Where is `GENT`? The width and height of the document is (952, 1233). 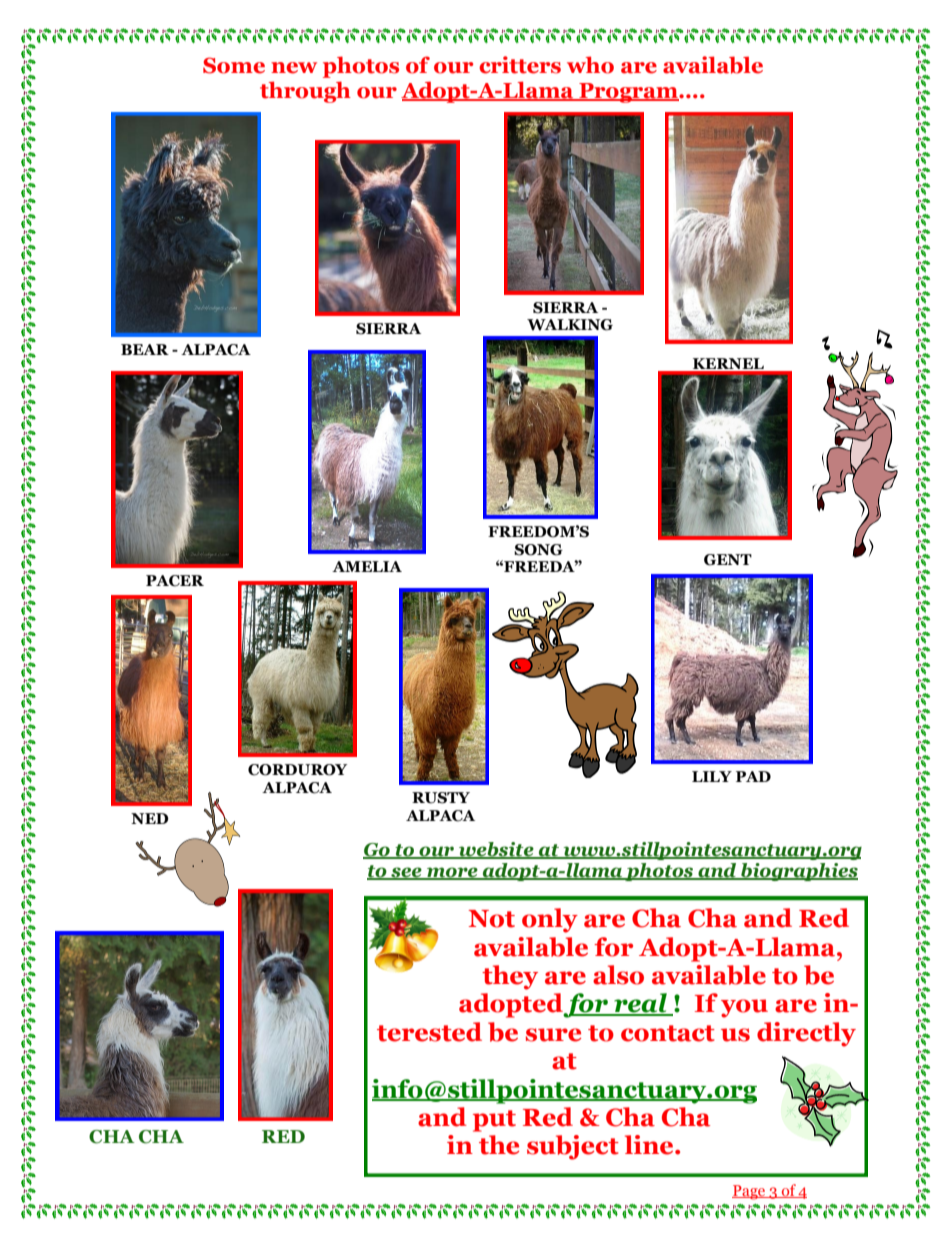
GENT is located at coordinates (728, 560).
